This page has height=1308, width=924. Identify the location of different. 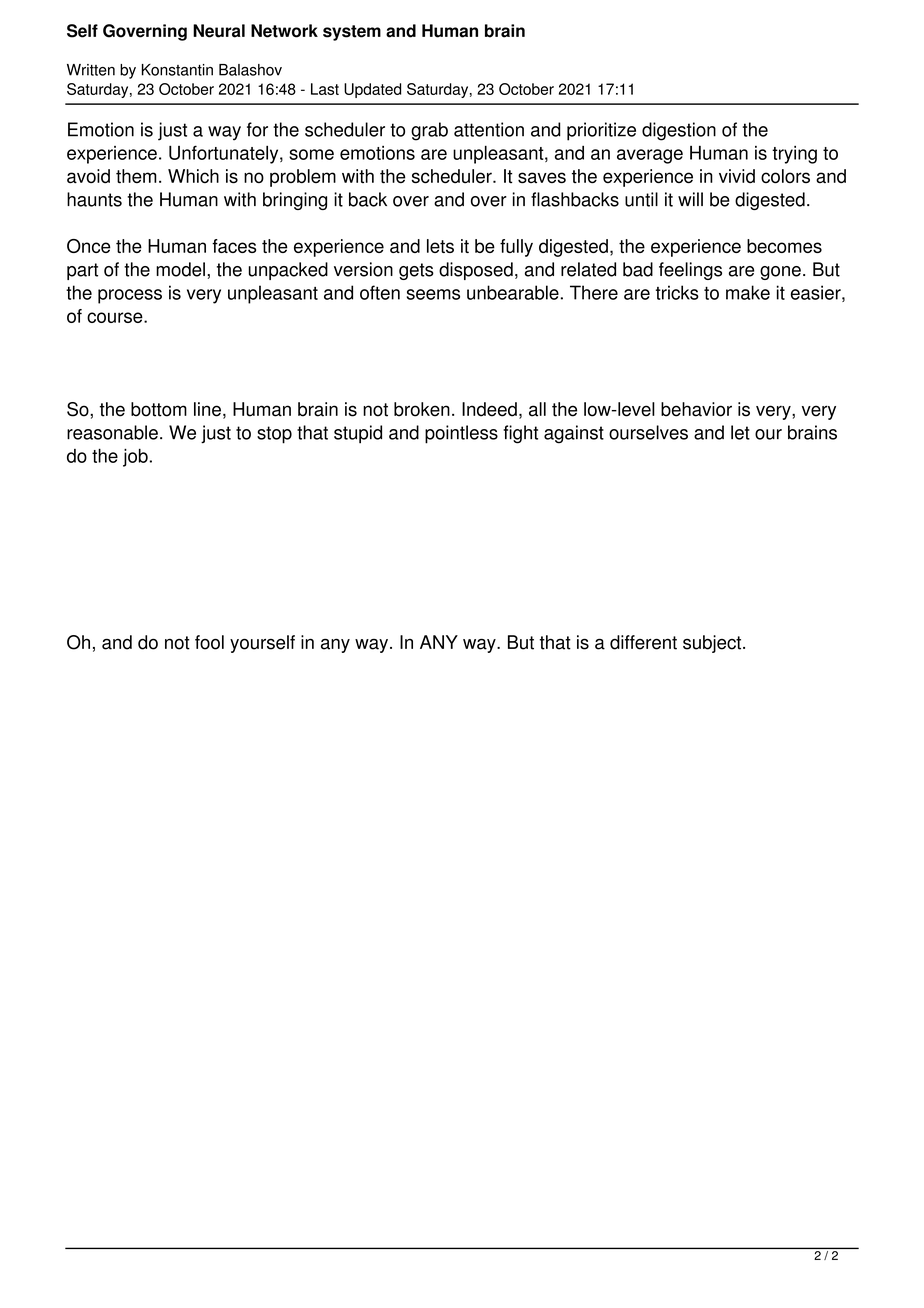
(643, 642).
